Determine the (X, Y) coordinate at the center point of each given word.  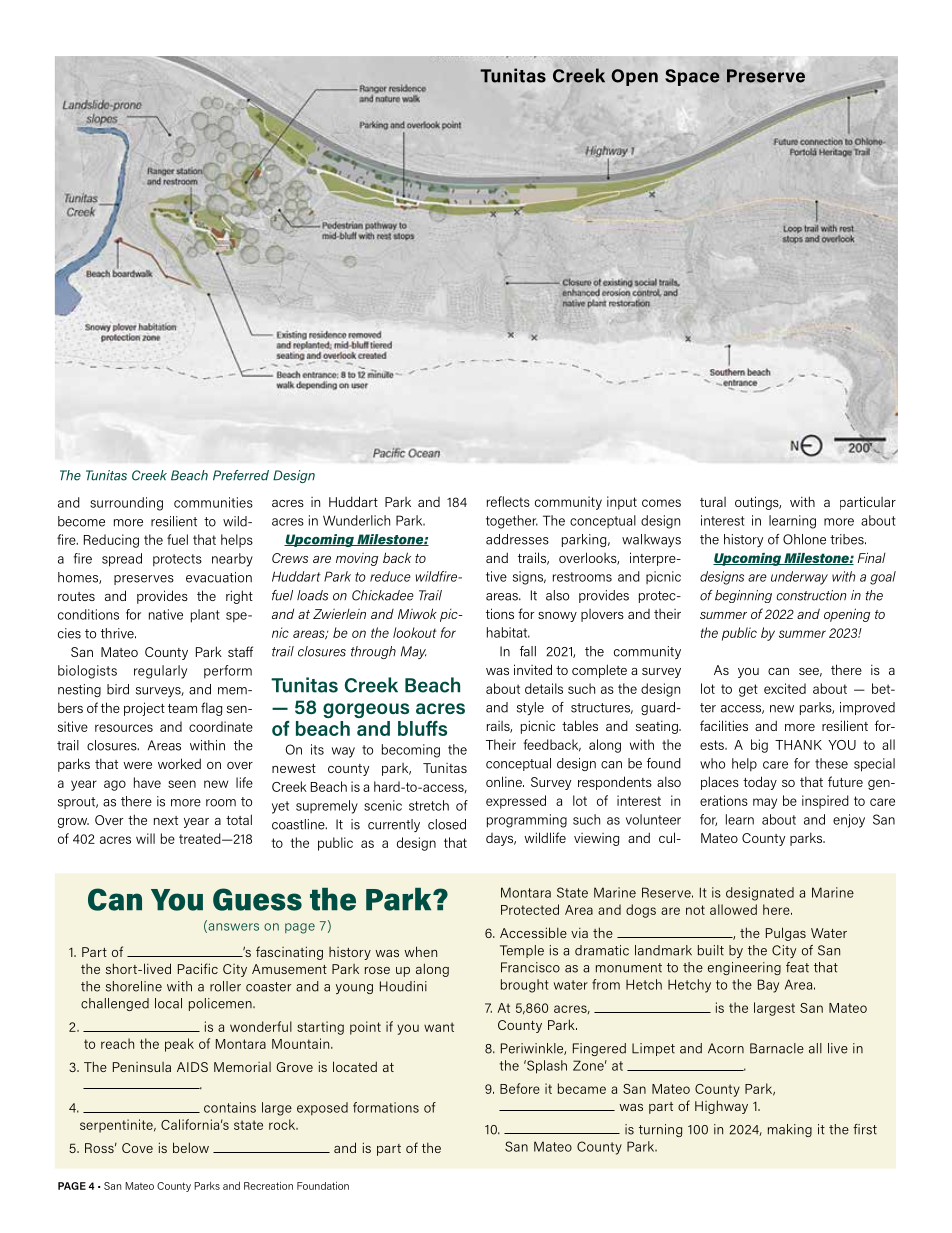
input (622, 503)
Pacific (198, 968)
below (191, 1147)
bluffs (422, 728)
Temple (522, 951)
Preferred (241, 475)
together (512, 522)
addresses (517, 539)
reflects (508, 501)
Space (692, 77)
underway (799, 578)
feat (797, 967)
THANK (798, 745)
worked (179, 763)
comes (661, 503)
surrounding (126, 504)
